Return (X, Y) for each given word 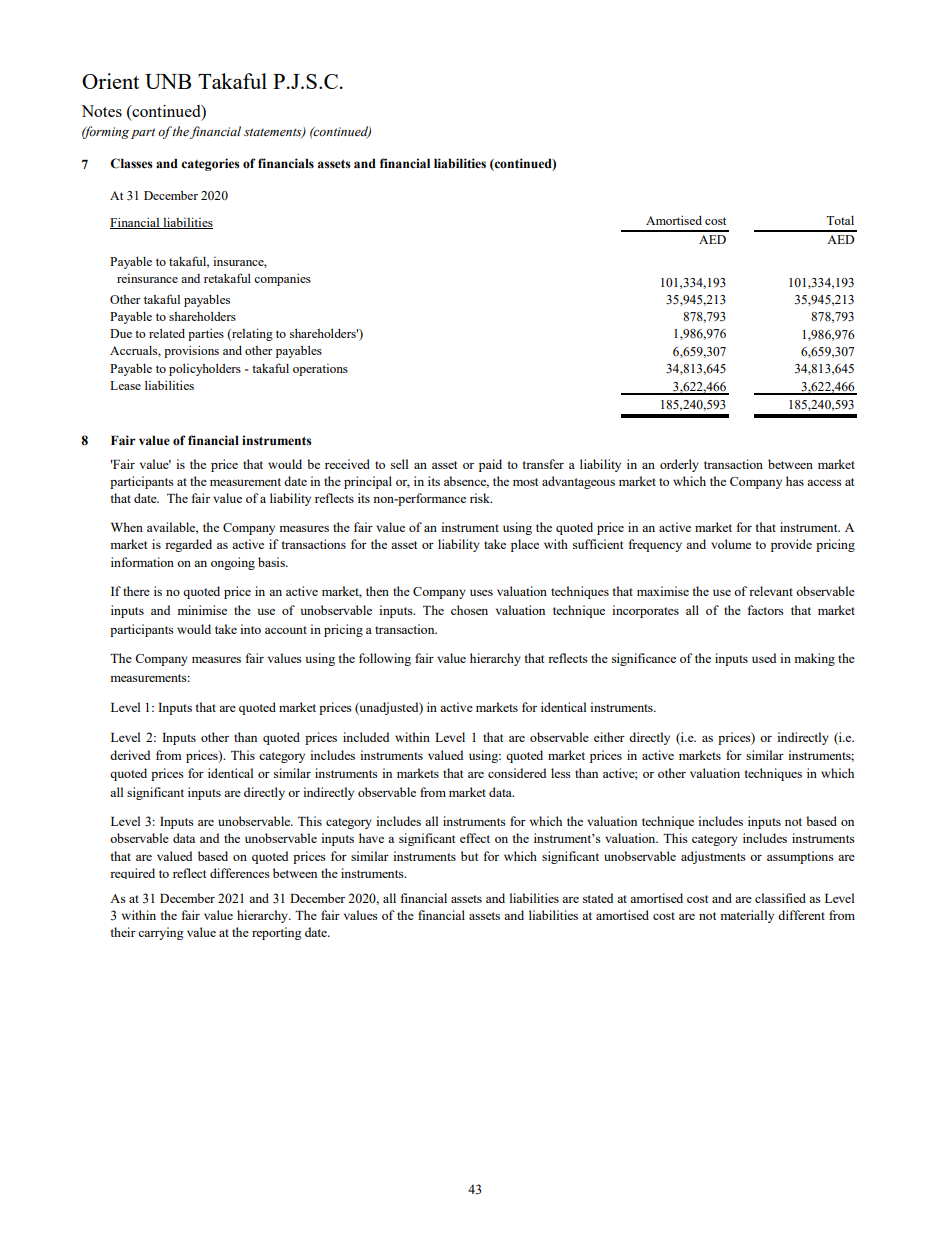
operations (320, 370)
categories (210, 164)
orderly (679, 465)
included (366, 737)
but (469, 856)
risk (481, 498)
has (795, 481)
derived (130, 755)
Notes (101, 111)
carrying (161, 933)
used (764, 658)
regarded (188, 545)
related (167, 333)
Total (840, 220)
